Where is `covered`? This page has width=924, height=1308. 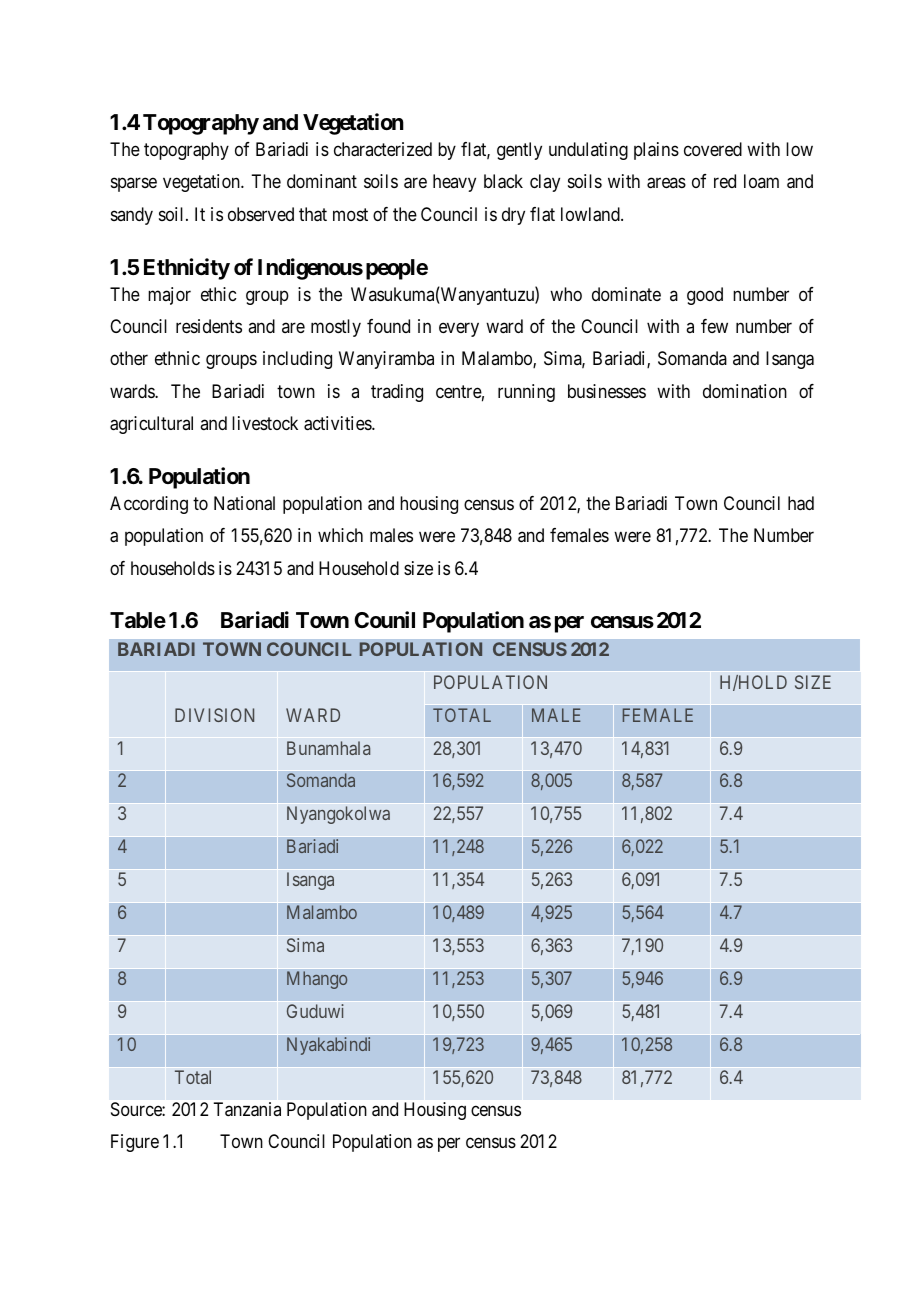 covered is located at coordinates (713, 149).
